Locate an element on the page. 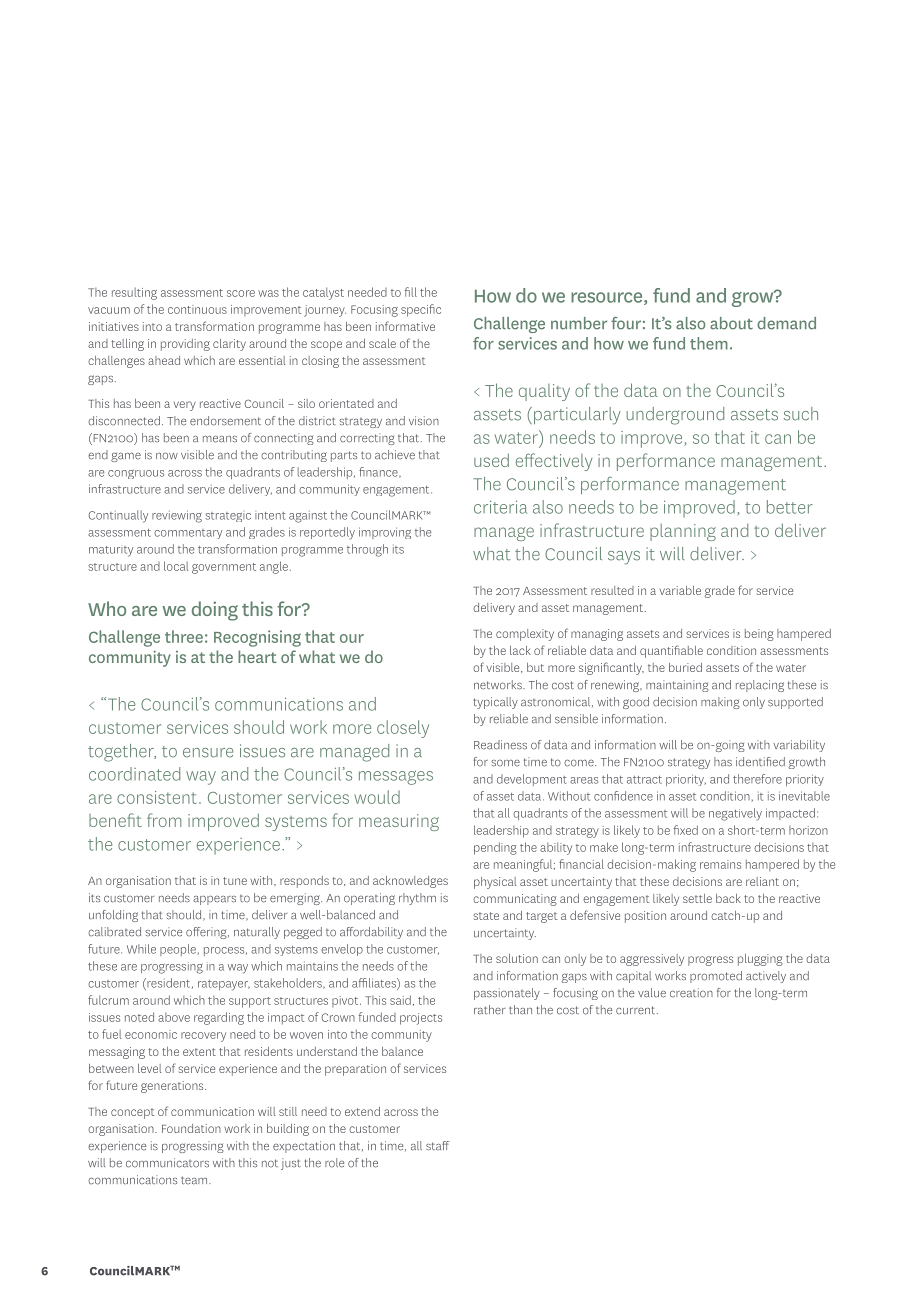 The image size is (924, 1308). current is located at coordinates (635, 1010).
